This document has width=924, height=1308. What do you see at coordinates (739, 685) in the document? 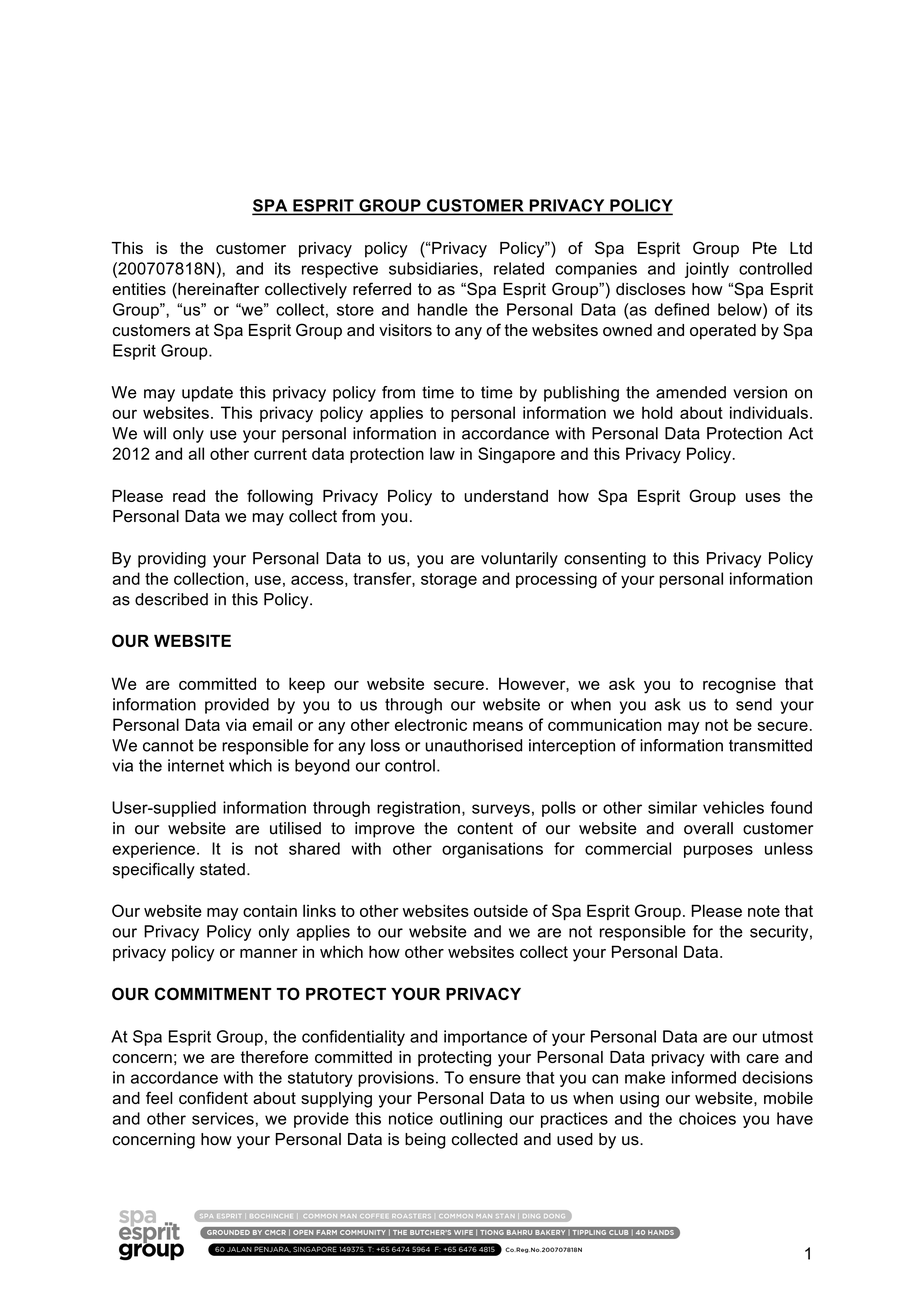
I see `recognise` at bounding box center [739, 685].
